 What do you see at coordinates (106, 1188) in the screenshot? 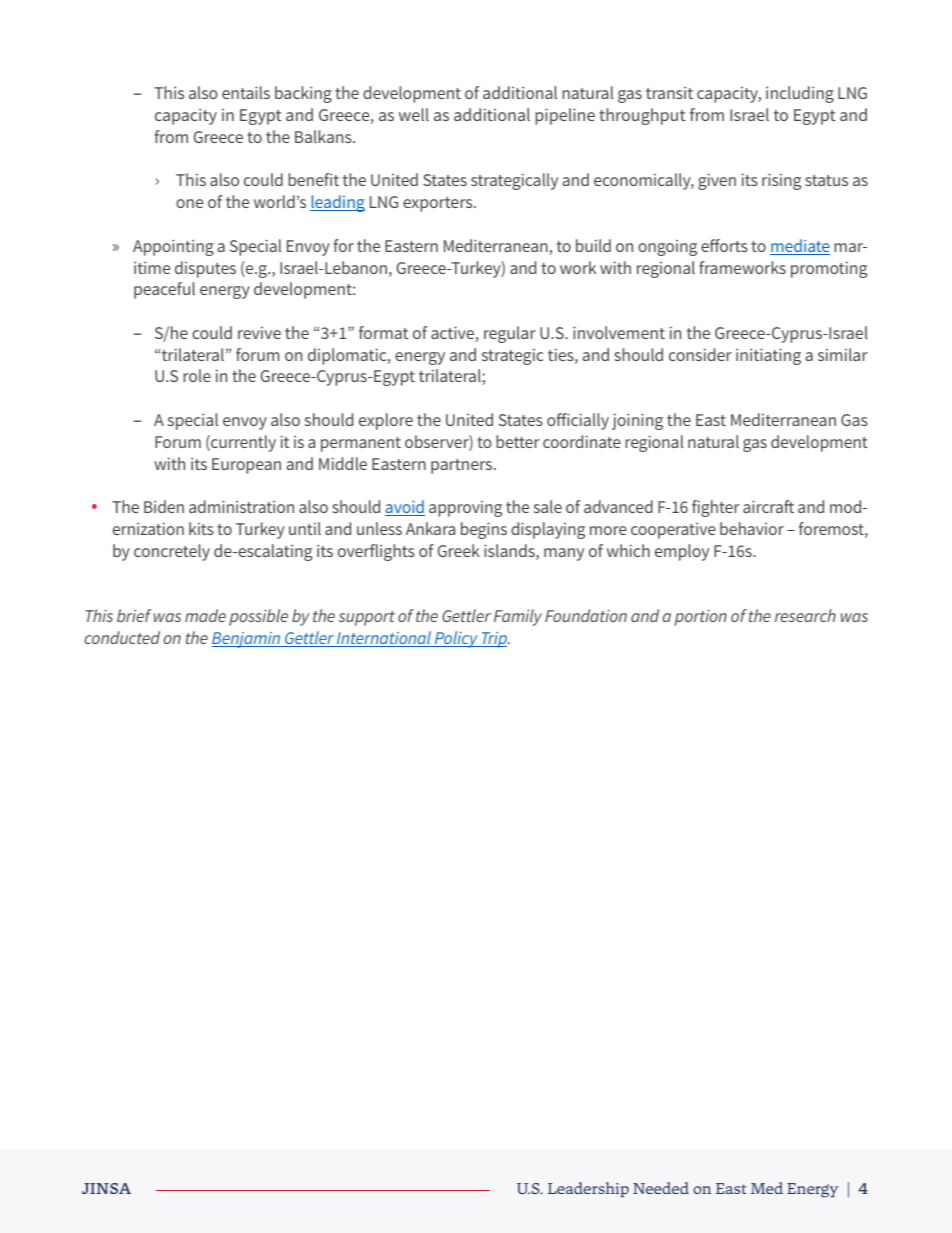
I see `JINSA` at bounding box center [106, 1188].
